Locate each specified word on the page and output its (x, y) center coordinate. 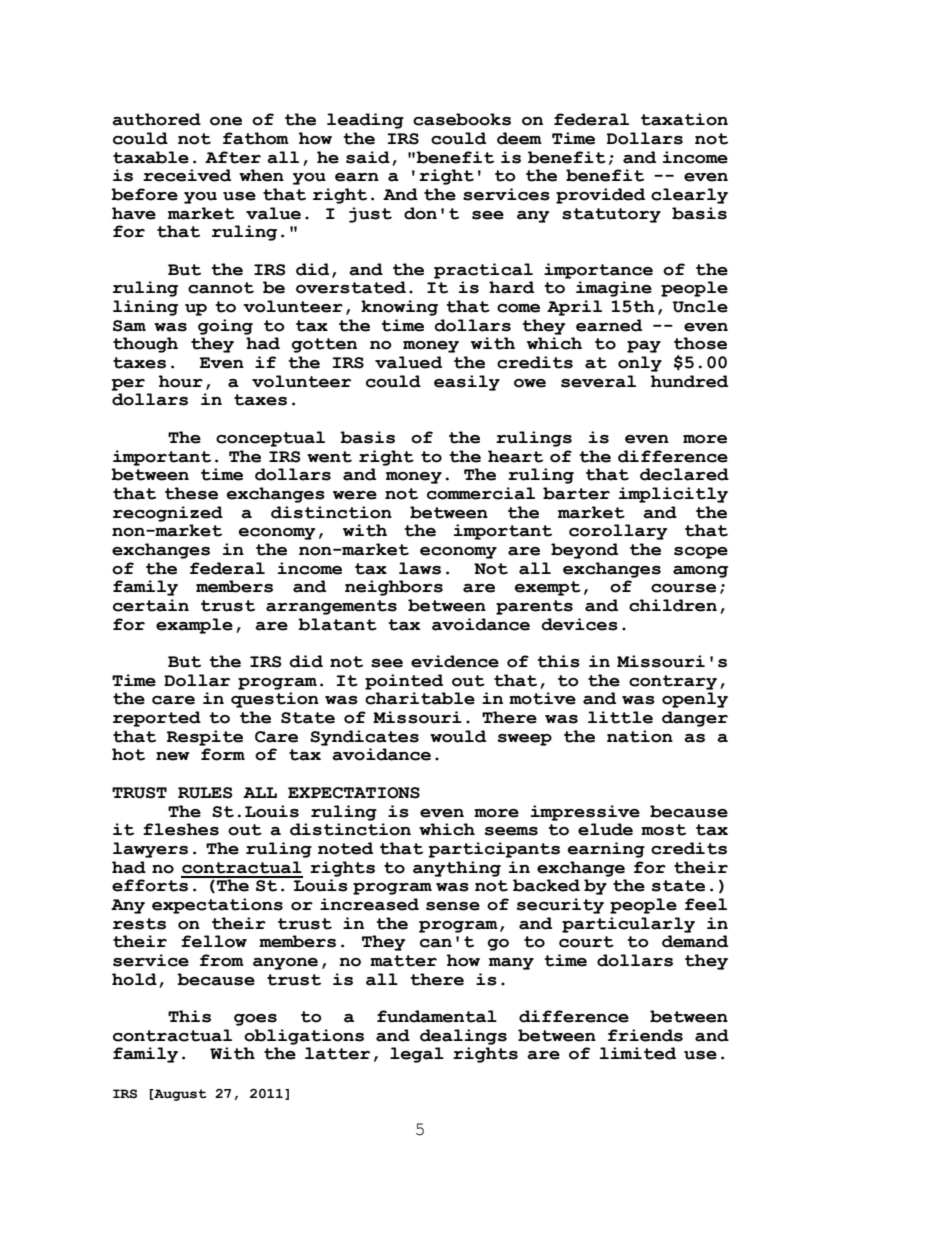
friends (645, 1035)
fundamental (437, 1016)
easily (467, 383)
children (673, 605)
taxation (684, 119)
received (187, 175)
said (368, 157)
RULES (205, 793)
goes (255, 1020)
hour (180, 381)
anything (457, 869)
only (640, 364)
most (663, 830)
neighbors (394, 588)
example (194, 626)
